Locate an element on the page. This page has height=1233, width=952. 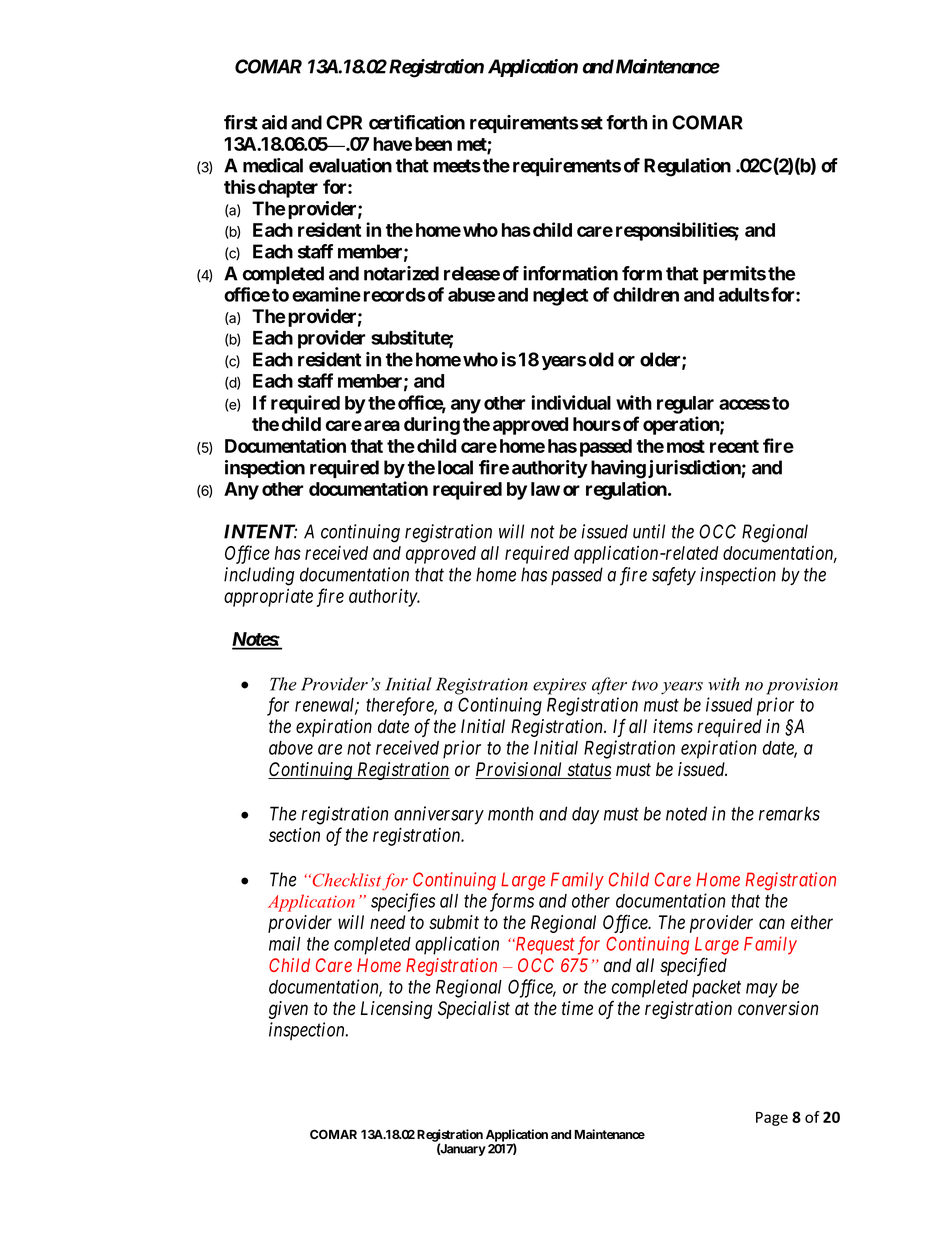
set is located at coordinates (592, 123).
